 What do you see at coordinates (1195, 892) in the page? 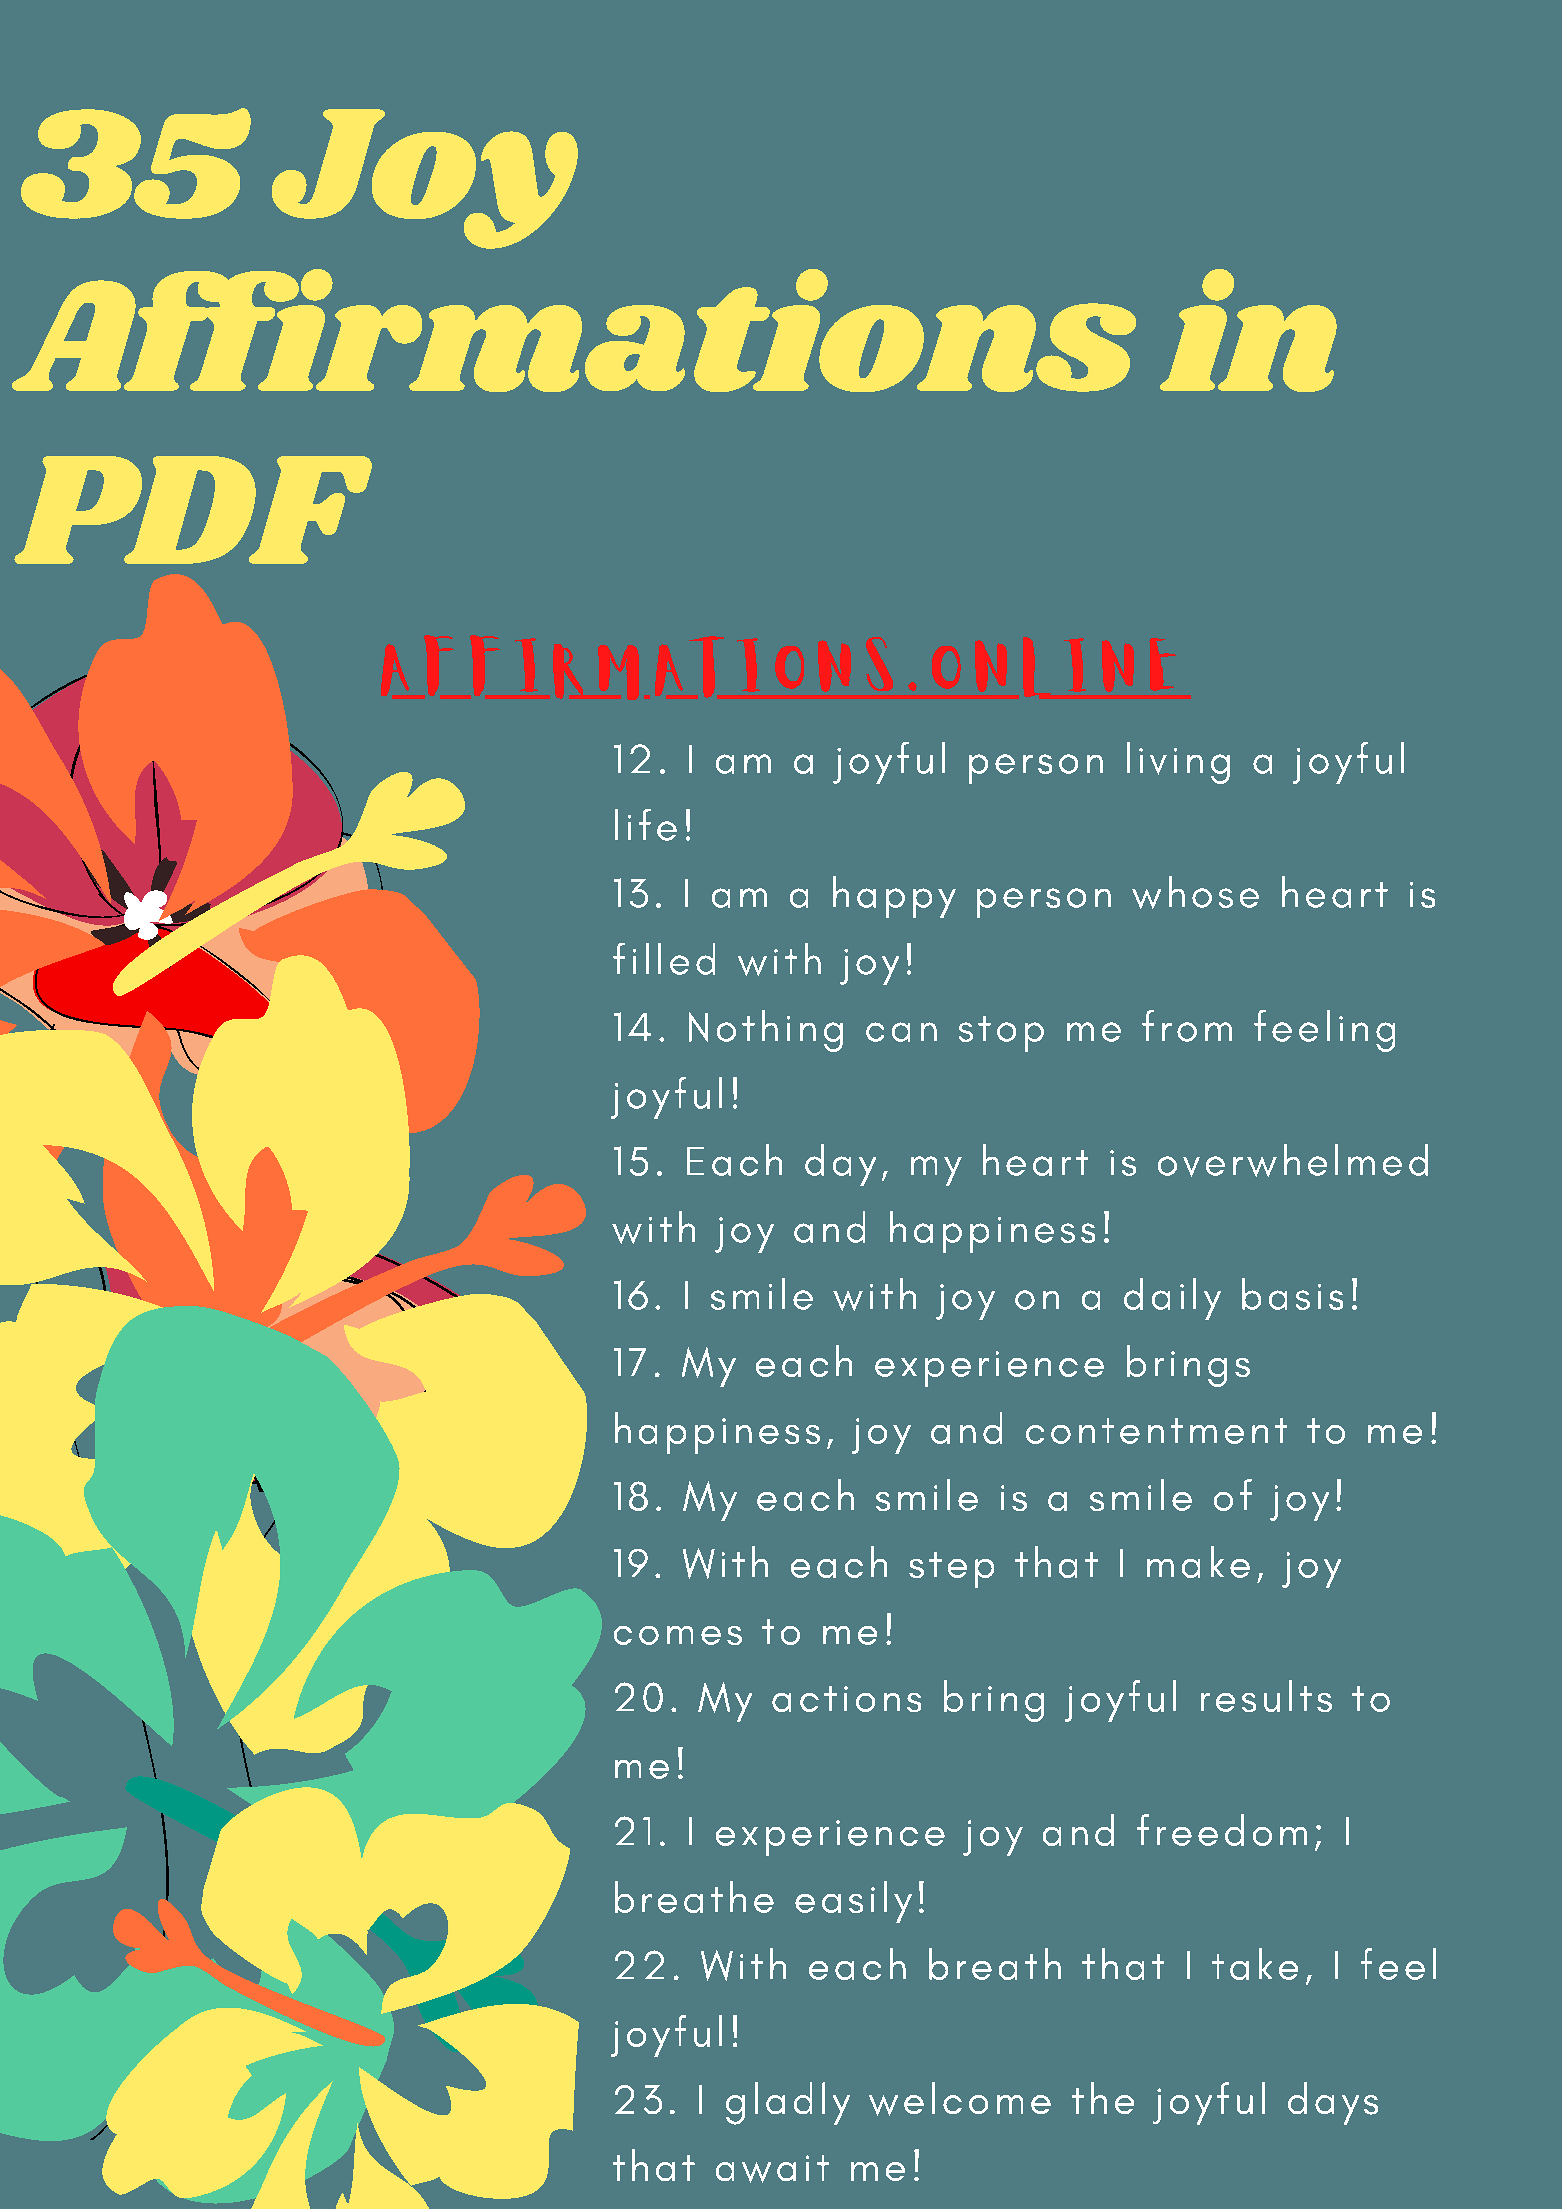
I see `whose` at bounding box center [1195, 892].
